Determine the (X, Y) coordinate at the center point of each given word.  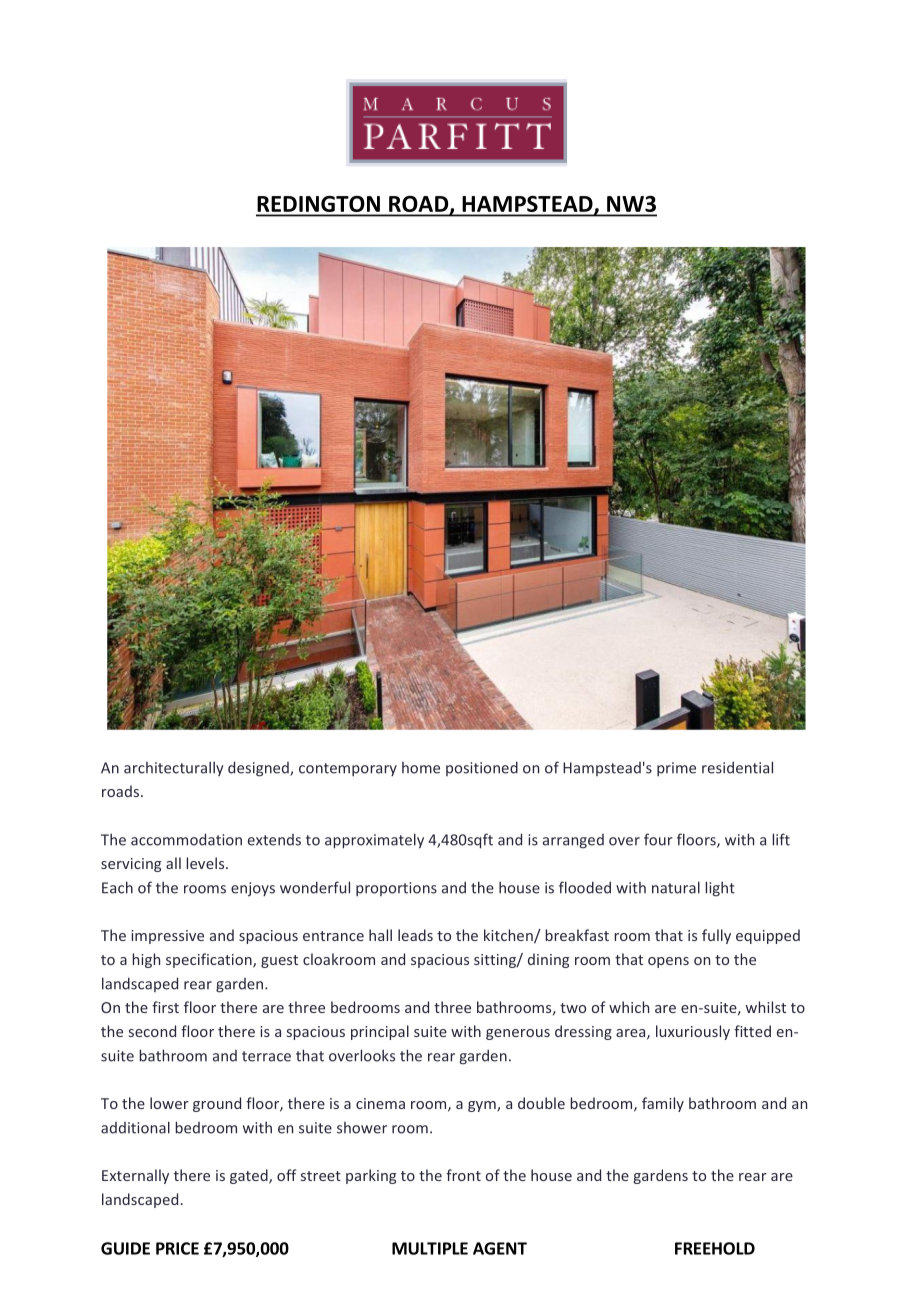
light (720, 889)
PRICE (177, 1248)
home (421, 768)
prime (676, 769)
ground (217, 1104)
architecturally (173, 768)
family (663, 1104)
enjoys (253, 889)
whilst (766, 1007)
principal (380, 1032)
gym (483, 1106)
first (165, 1007)
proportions (396, 889)
